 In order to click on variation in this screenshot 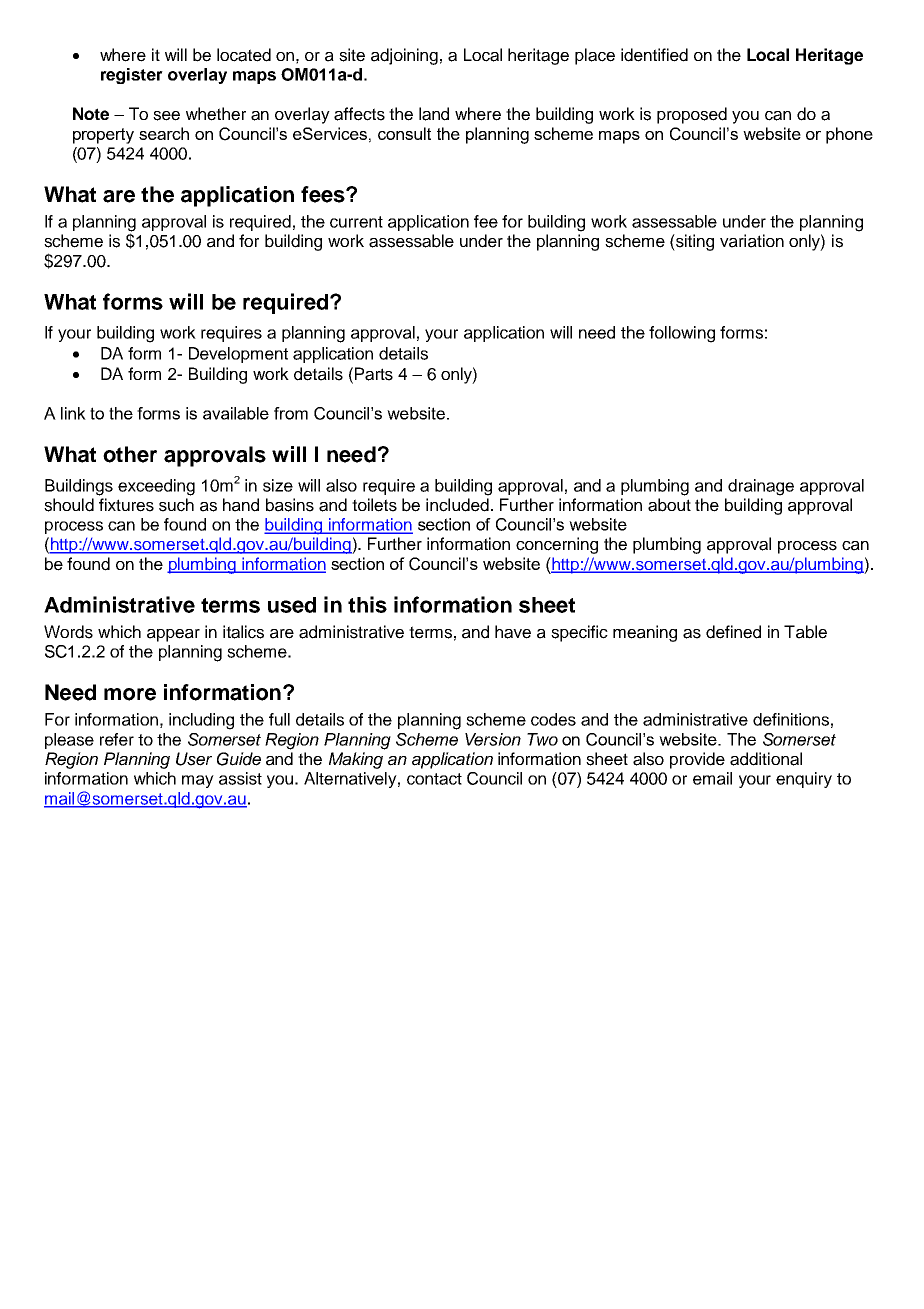, I will do `click(752, 241)`.
